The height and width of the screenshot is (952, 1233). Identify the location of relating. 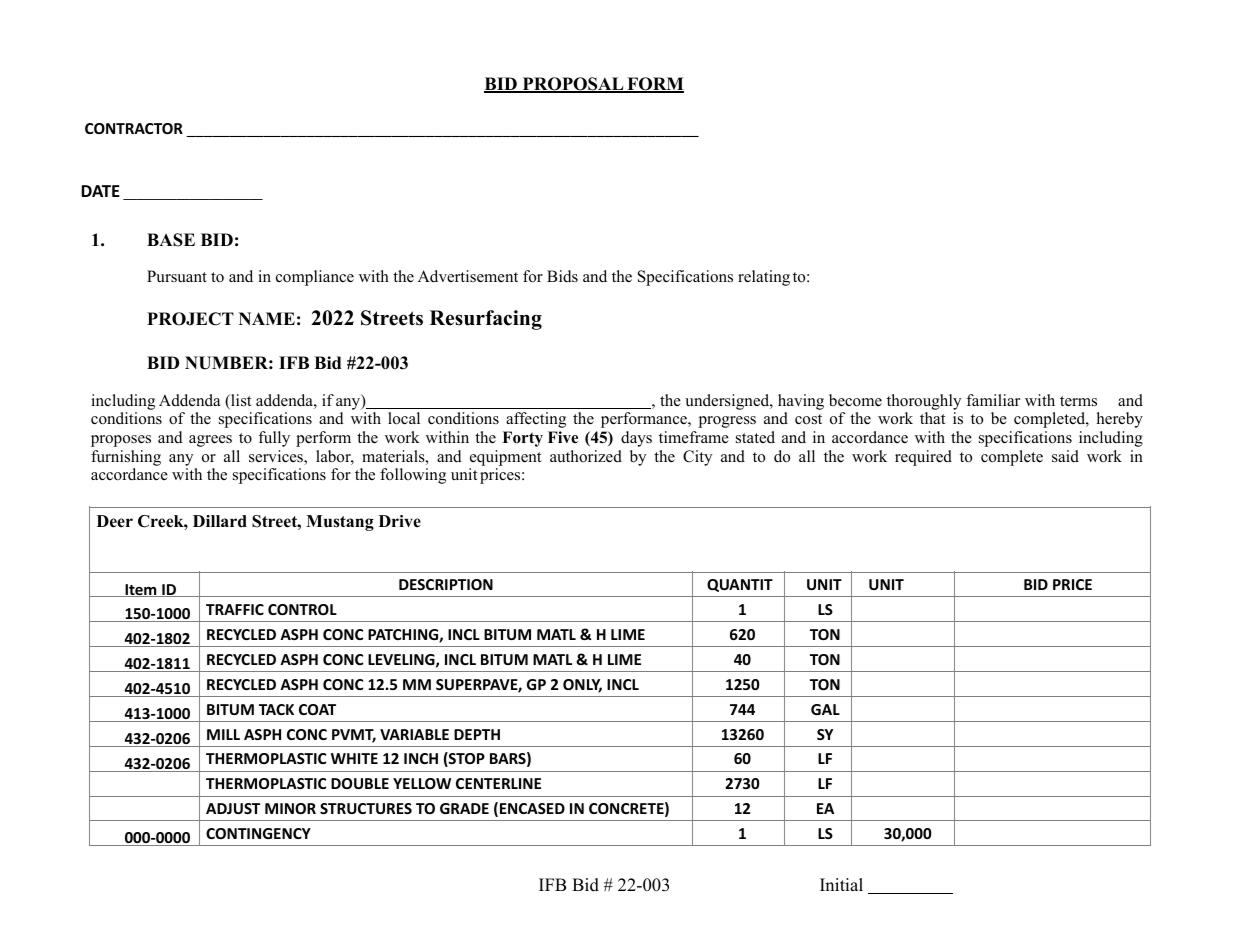
(764, 278).
